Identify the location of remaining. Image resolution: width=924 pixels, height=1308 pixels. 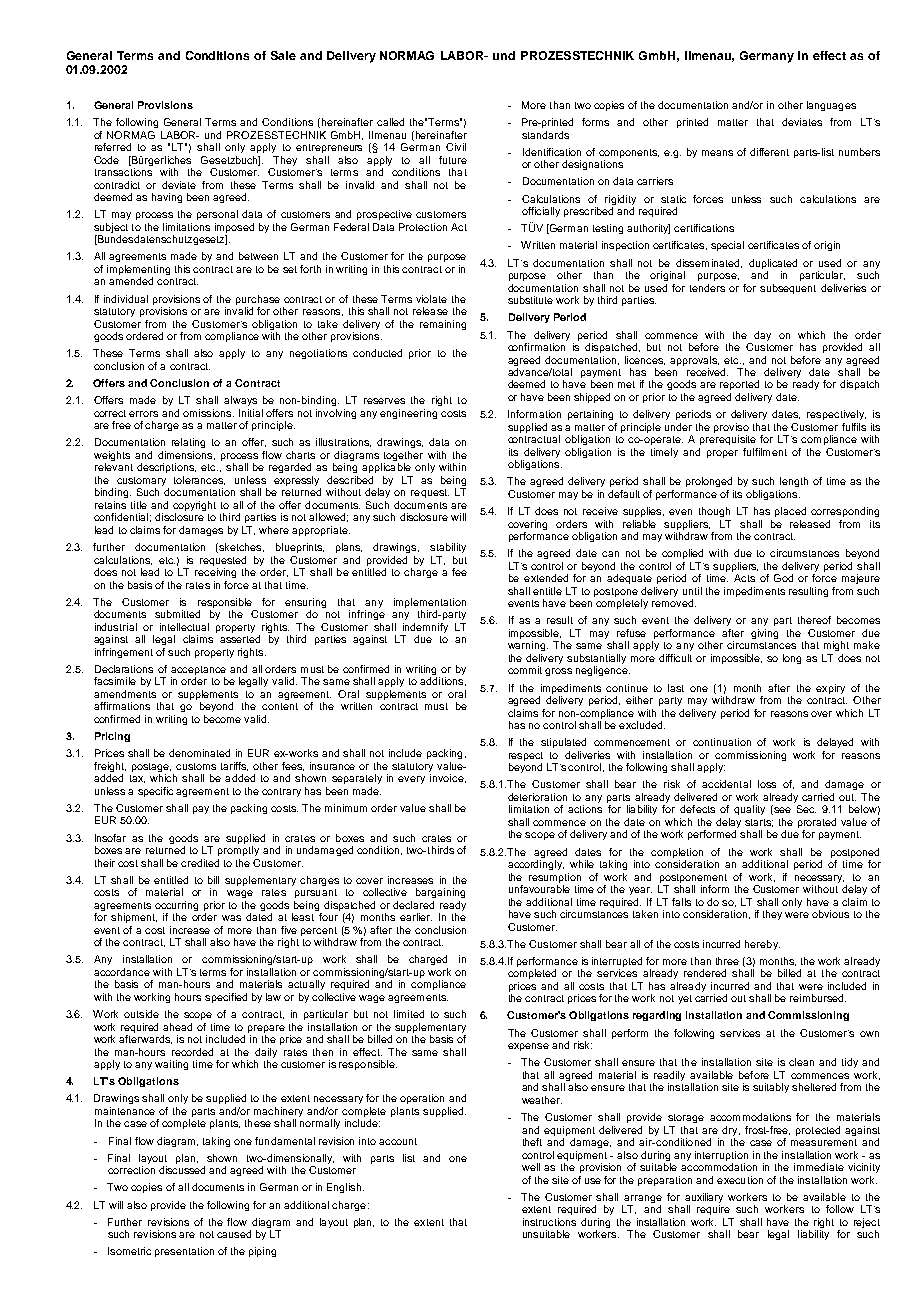
(443, 325).
